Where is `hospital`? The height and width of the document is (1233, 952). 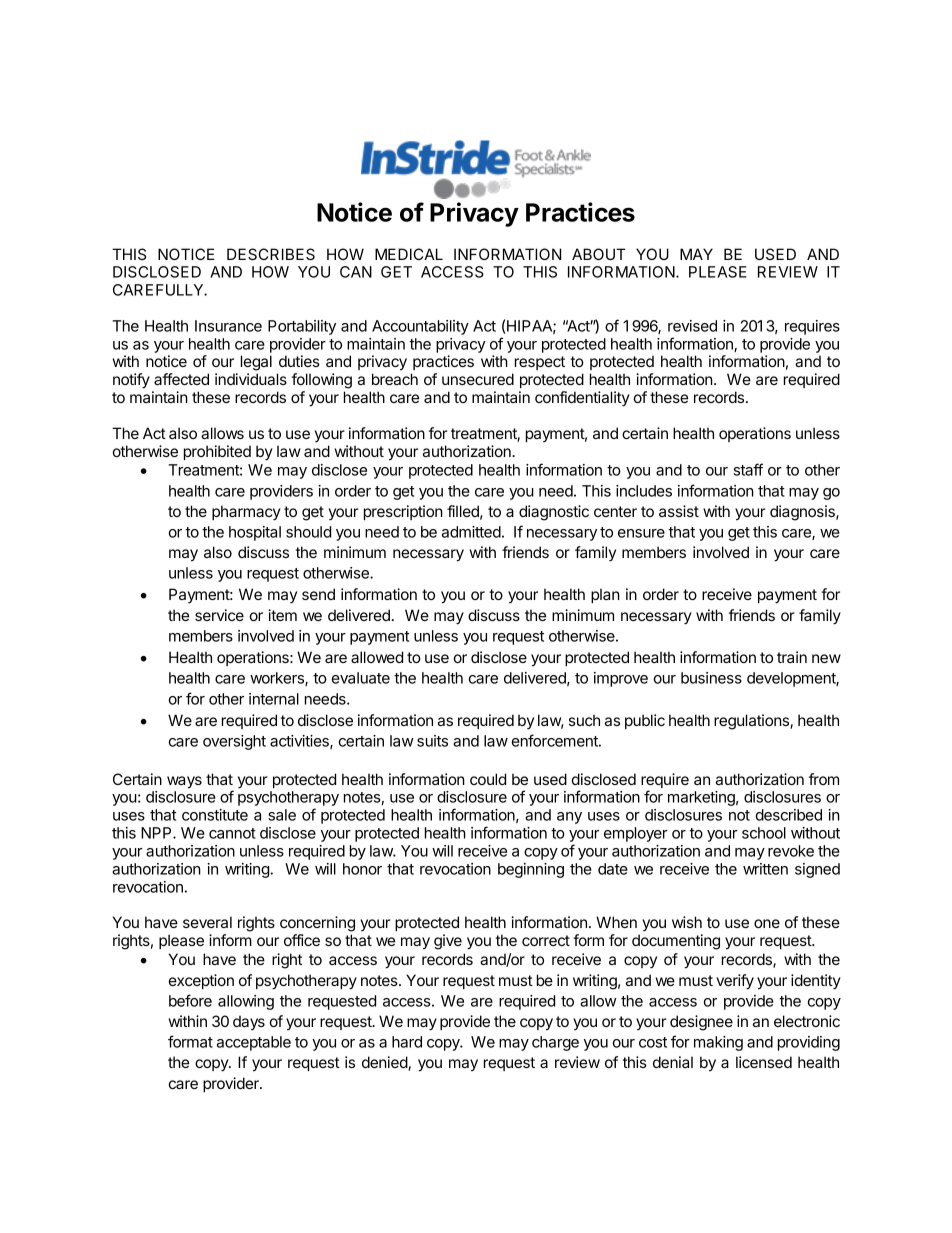 hospital is located at coordinates (255, 533).
